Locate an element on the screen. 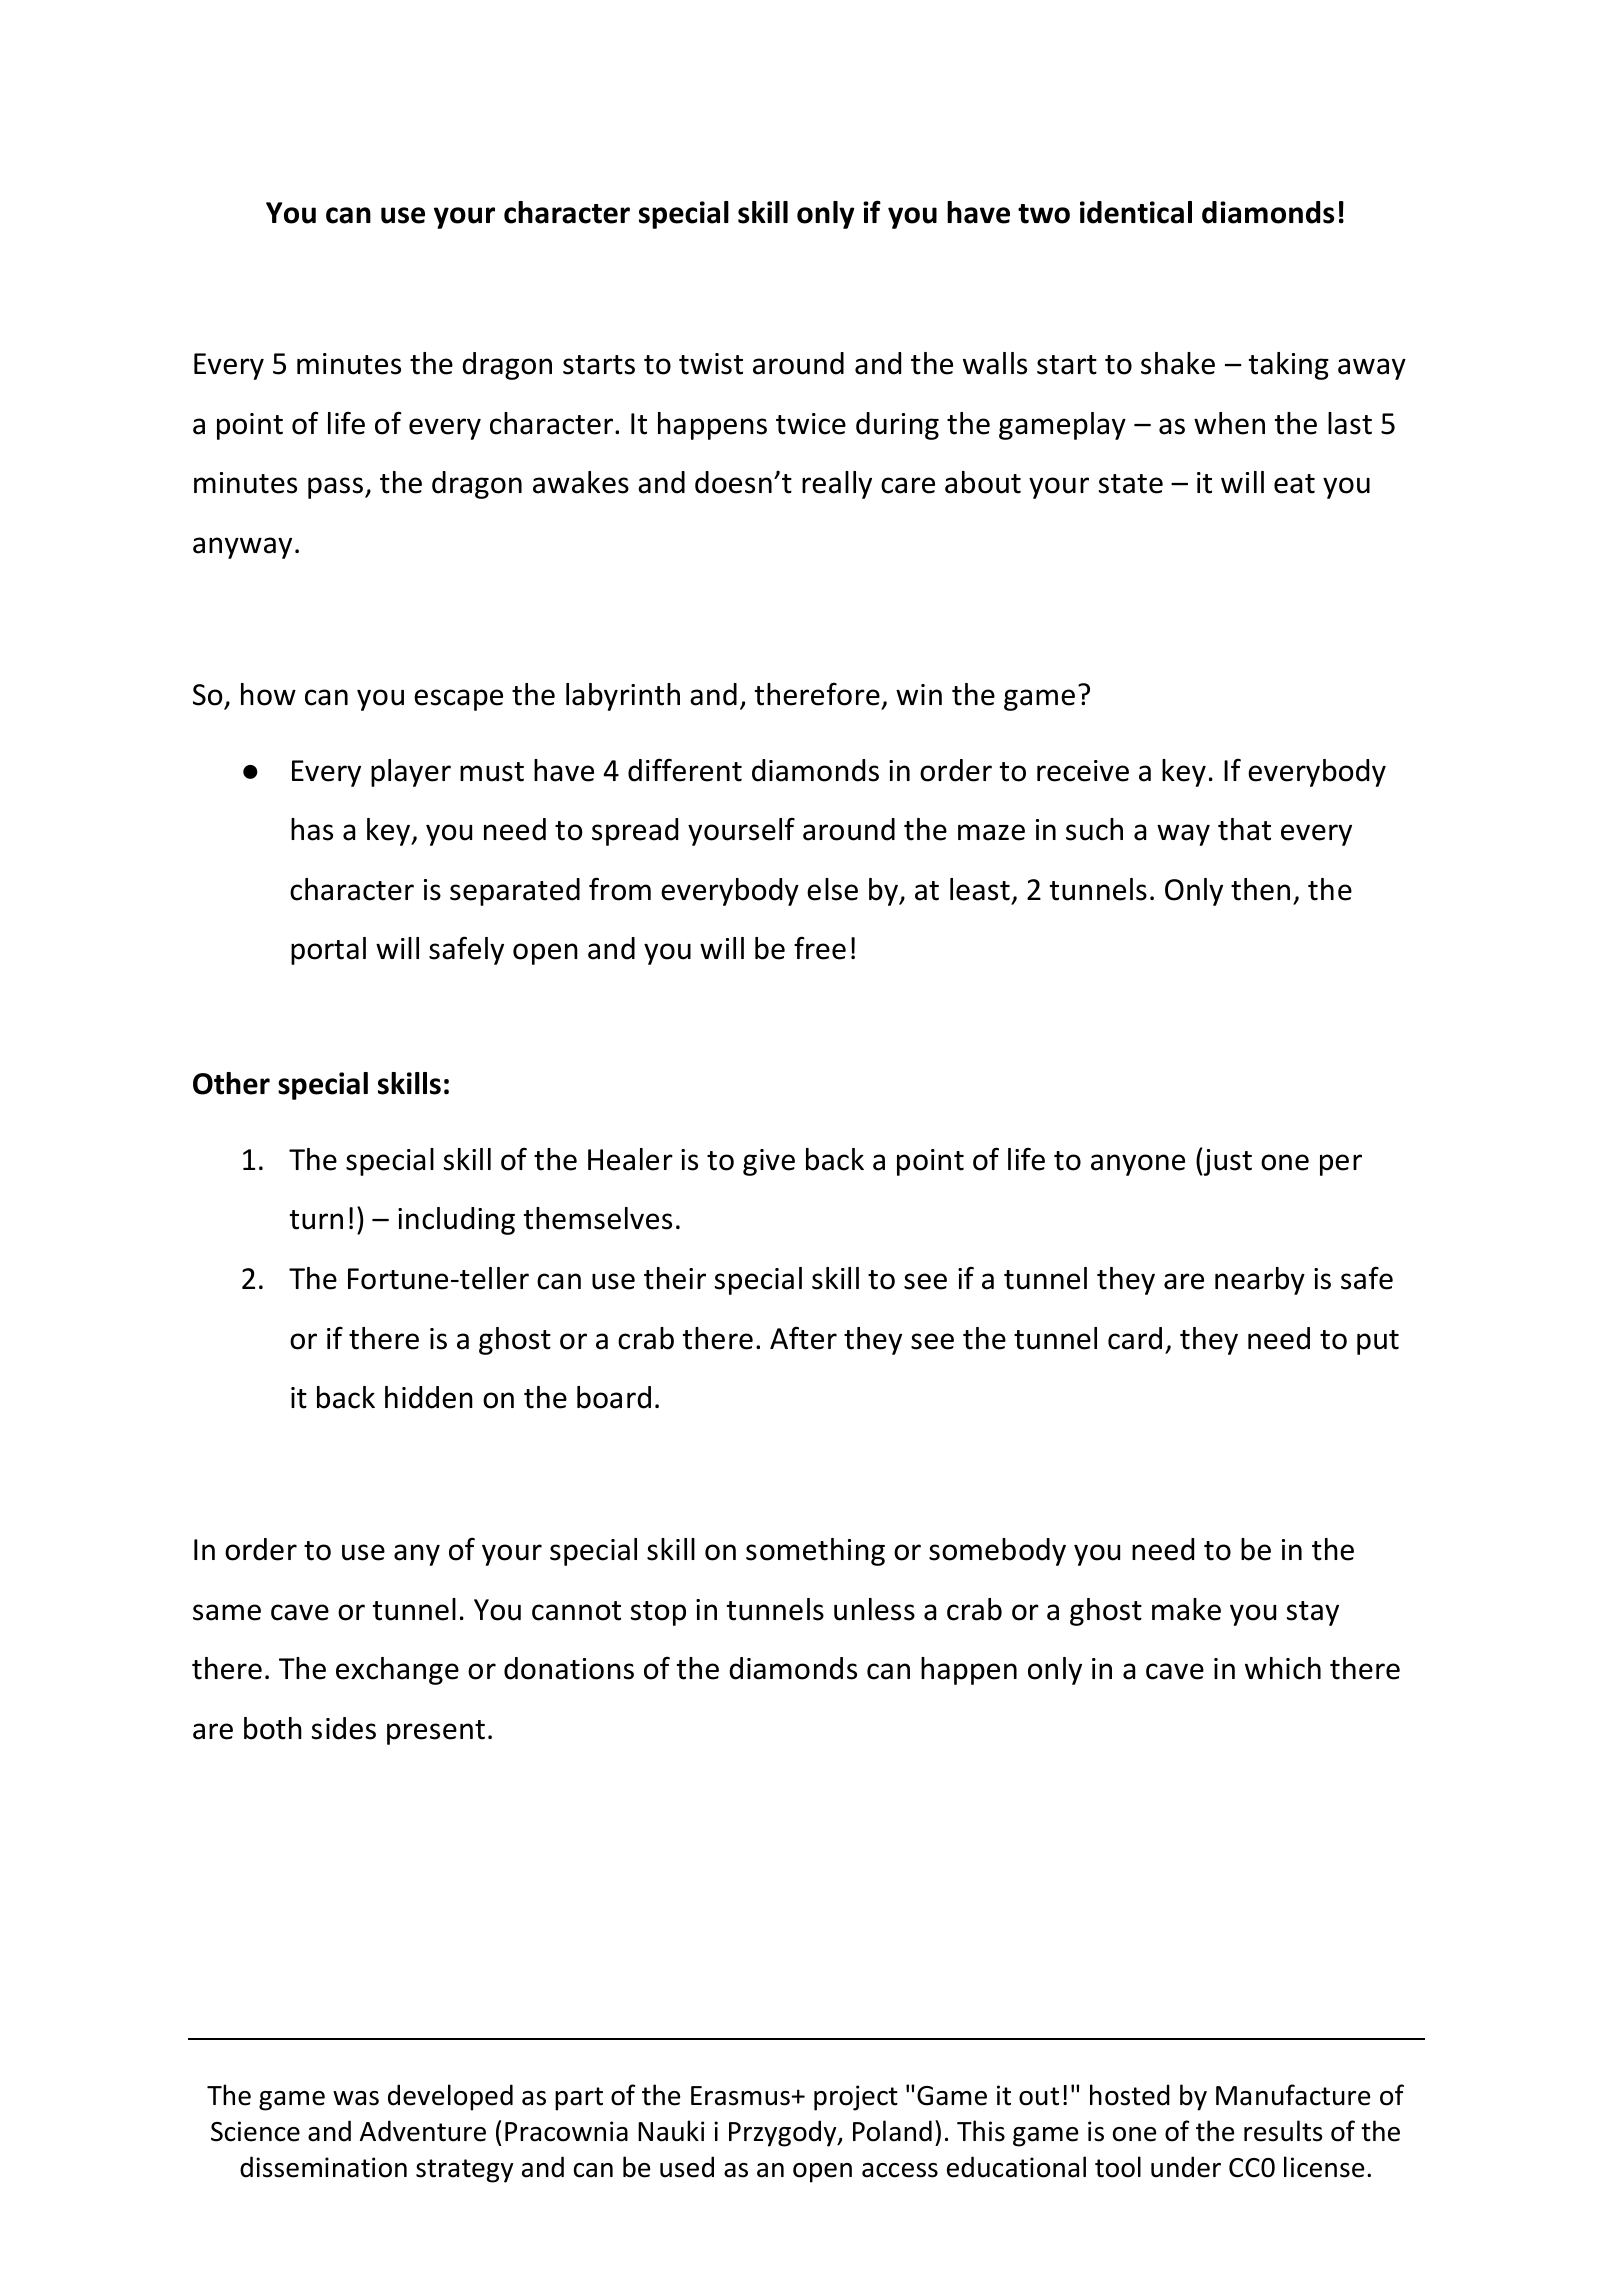 The image size is (1612, 2281). project is located at coordinates (856, 2098).
